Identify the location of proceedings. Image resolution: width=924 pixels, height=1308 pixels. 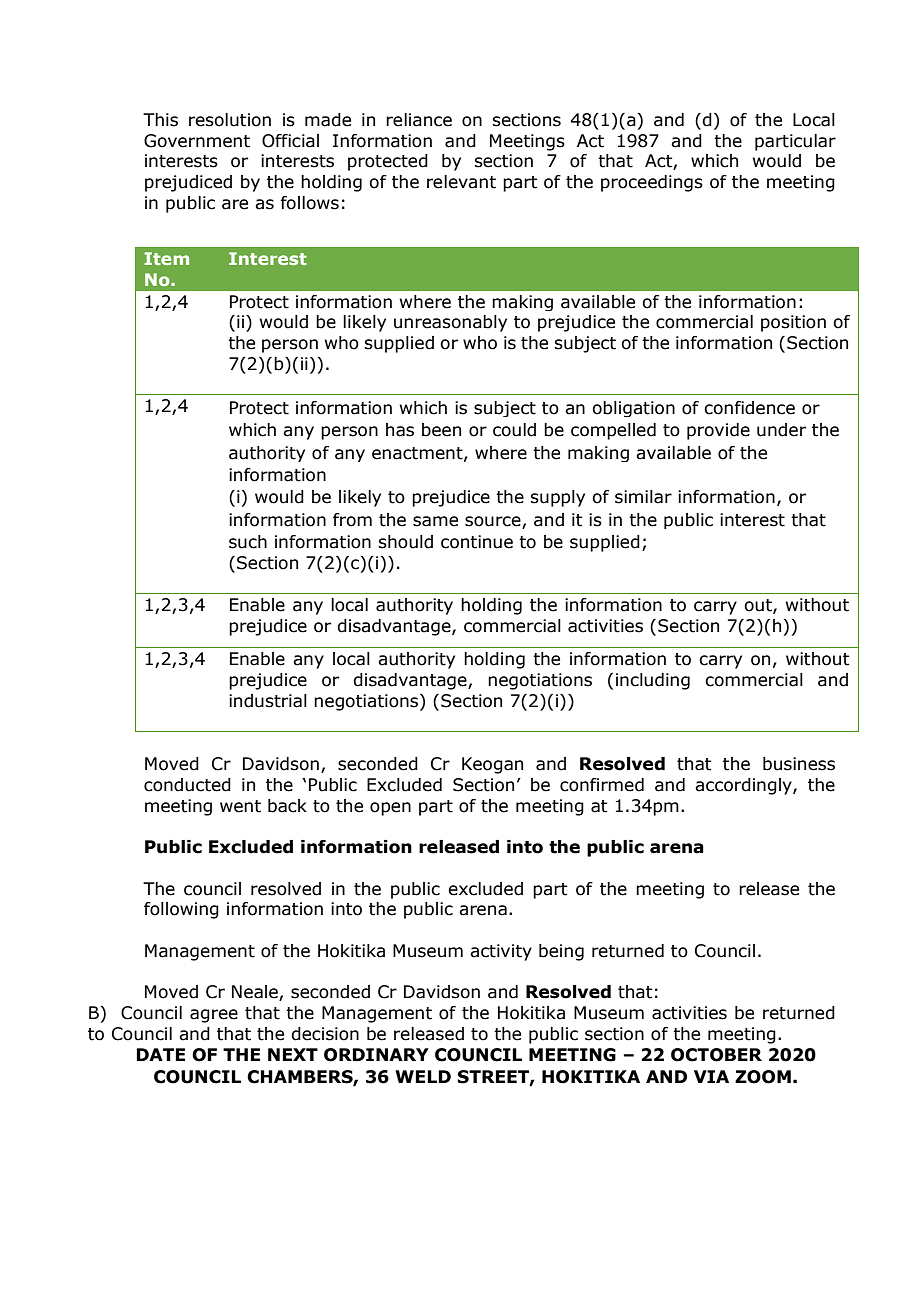
(652, 183).
